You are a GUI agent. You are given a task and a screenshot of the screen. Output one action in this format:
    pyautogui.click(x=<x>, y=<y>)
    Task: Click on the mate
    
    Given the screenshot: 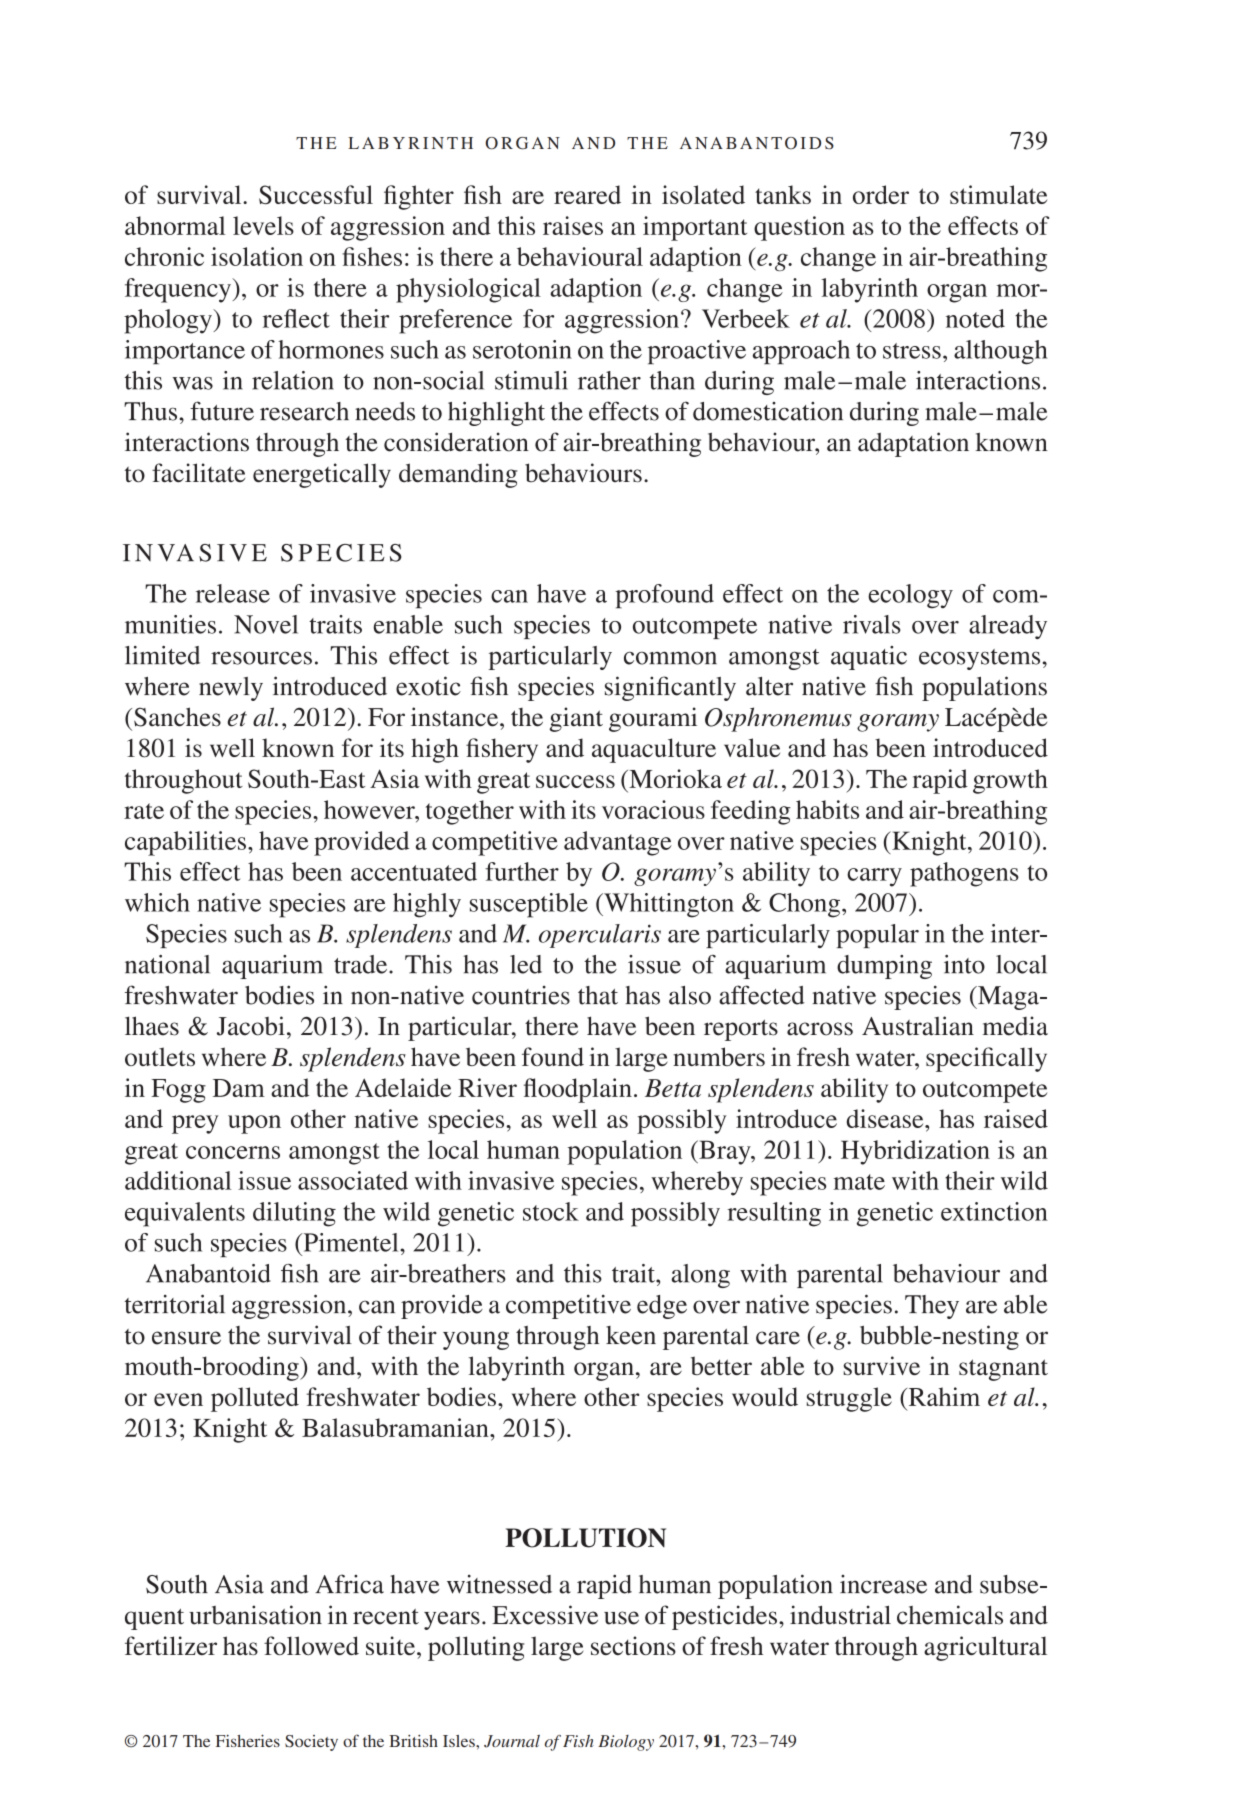 What is the action you would take?
    pyautogui.click(x=859, y=1182)
